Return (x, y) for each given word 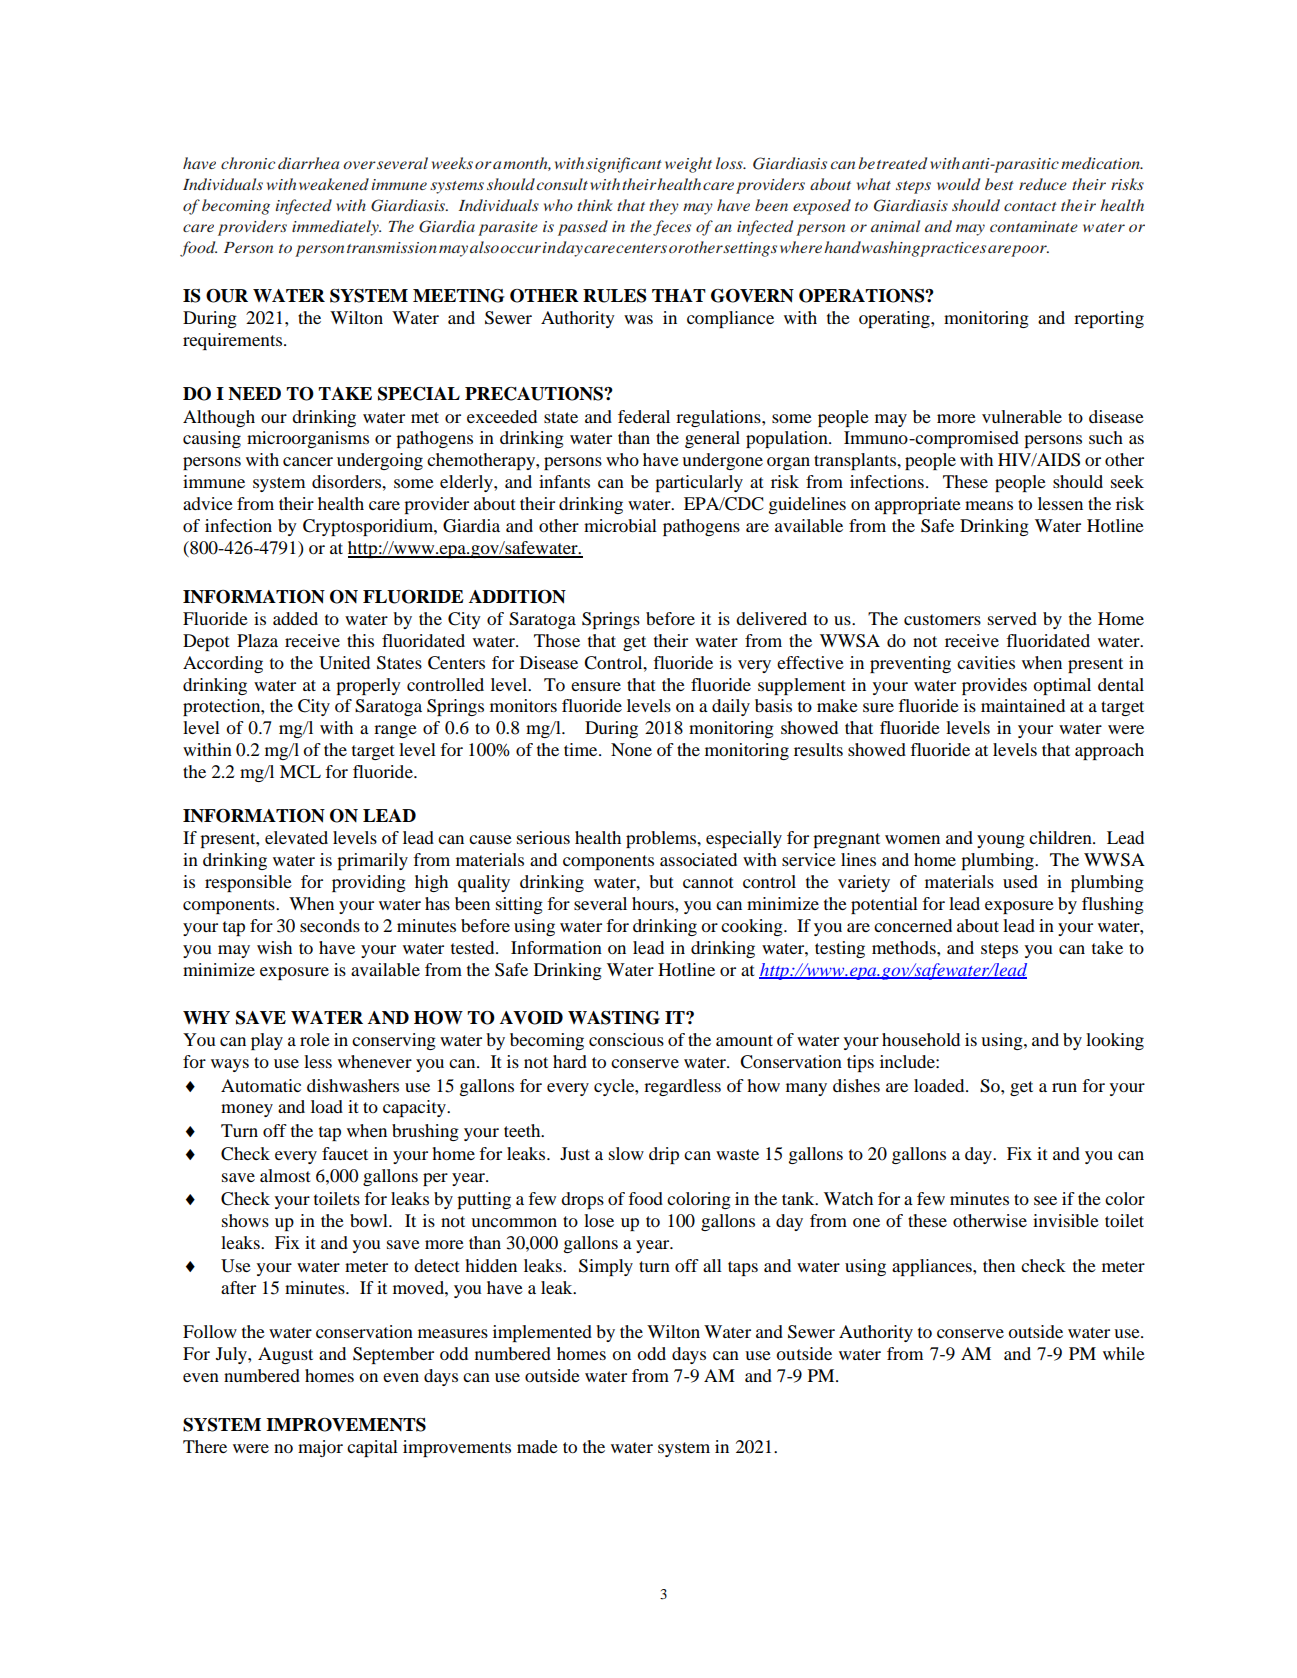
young (1001, 841)
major (320, 1448)
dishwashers (353, 1085)
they (664, 207)
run (1064, 1087)
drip (664, 1155)
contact (1030, 206)
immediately (336, 228)
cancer (308, 461)
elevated (296, 837)
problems (662, 839)
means (989, 505)
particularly (699, 483)
